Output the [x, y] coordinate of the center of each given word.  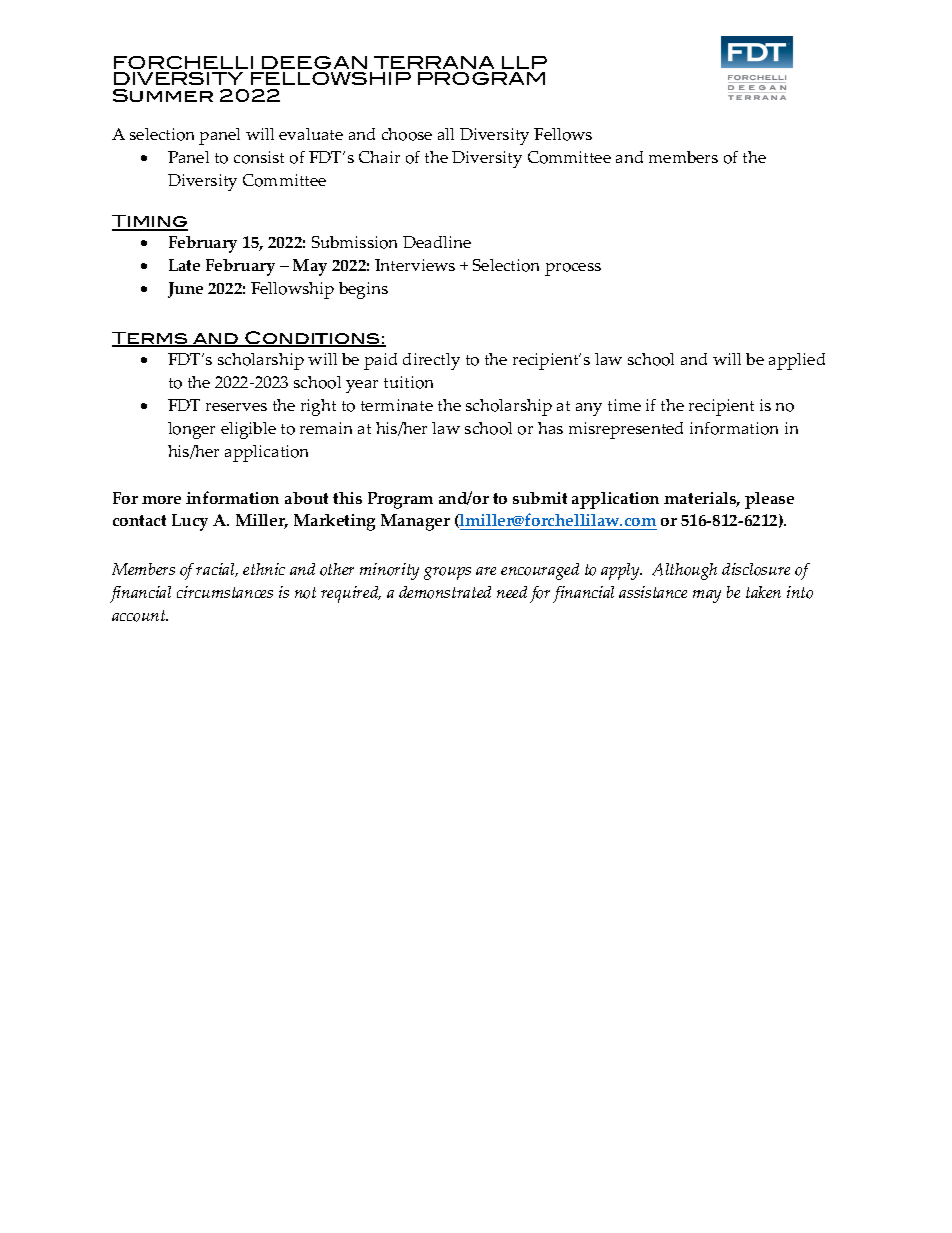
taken [763, 592]
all [446, 134]
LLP [524, 62]
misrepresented [626, 430]
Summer [163, 95]
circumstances [225, 592]
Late [184, 265]
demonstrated [445, 592]
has [550, 428]
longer [191, 430]
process [573, 269]
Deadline [437, 242]
